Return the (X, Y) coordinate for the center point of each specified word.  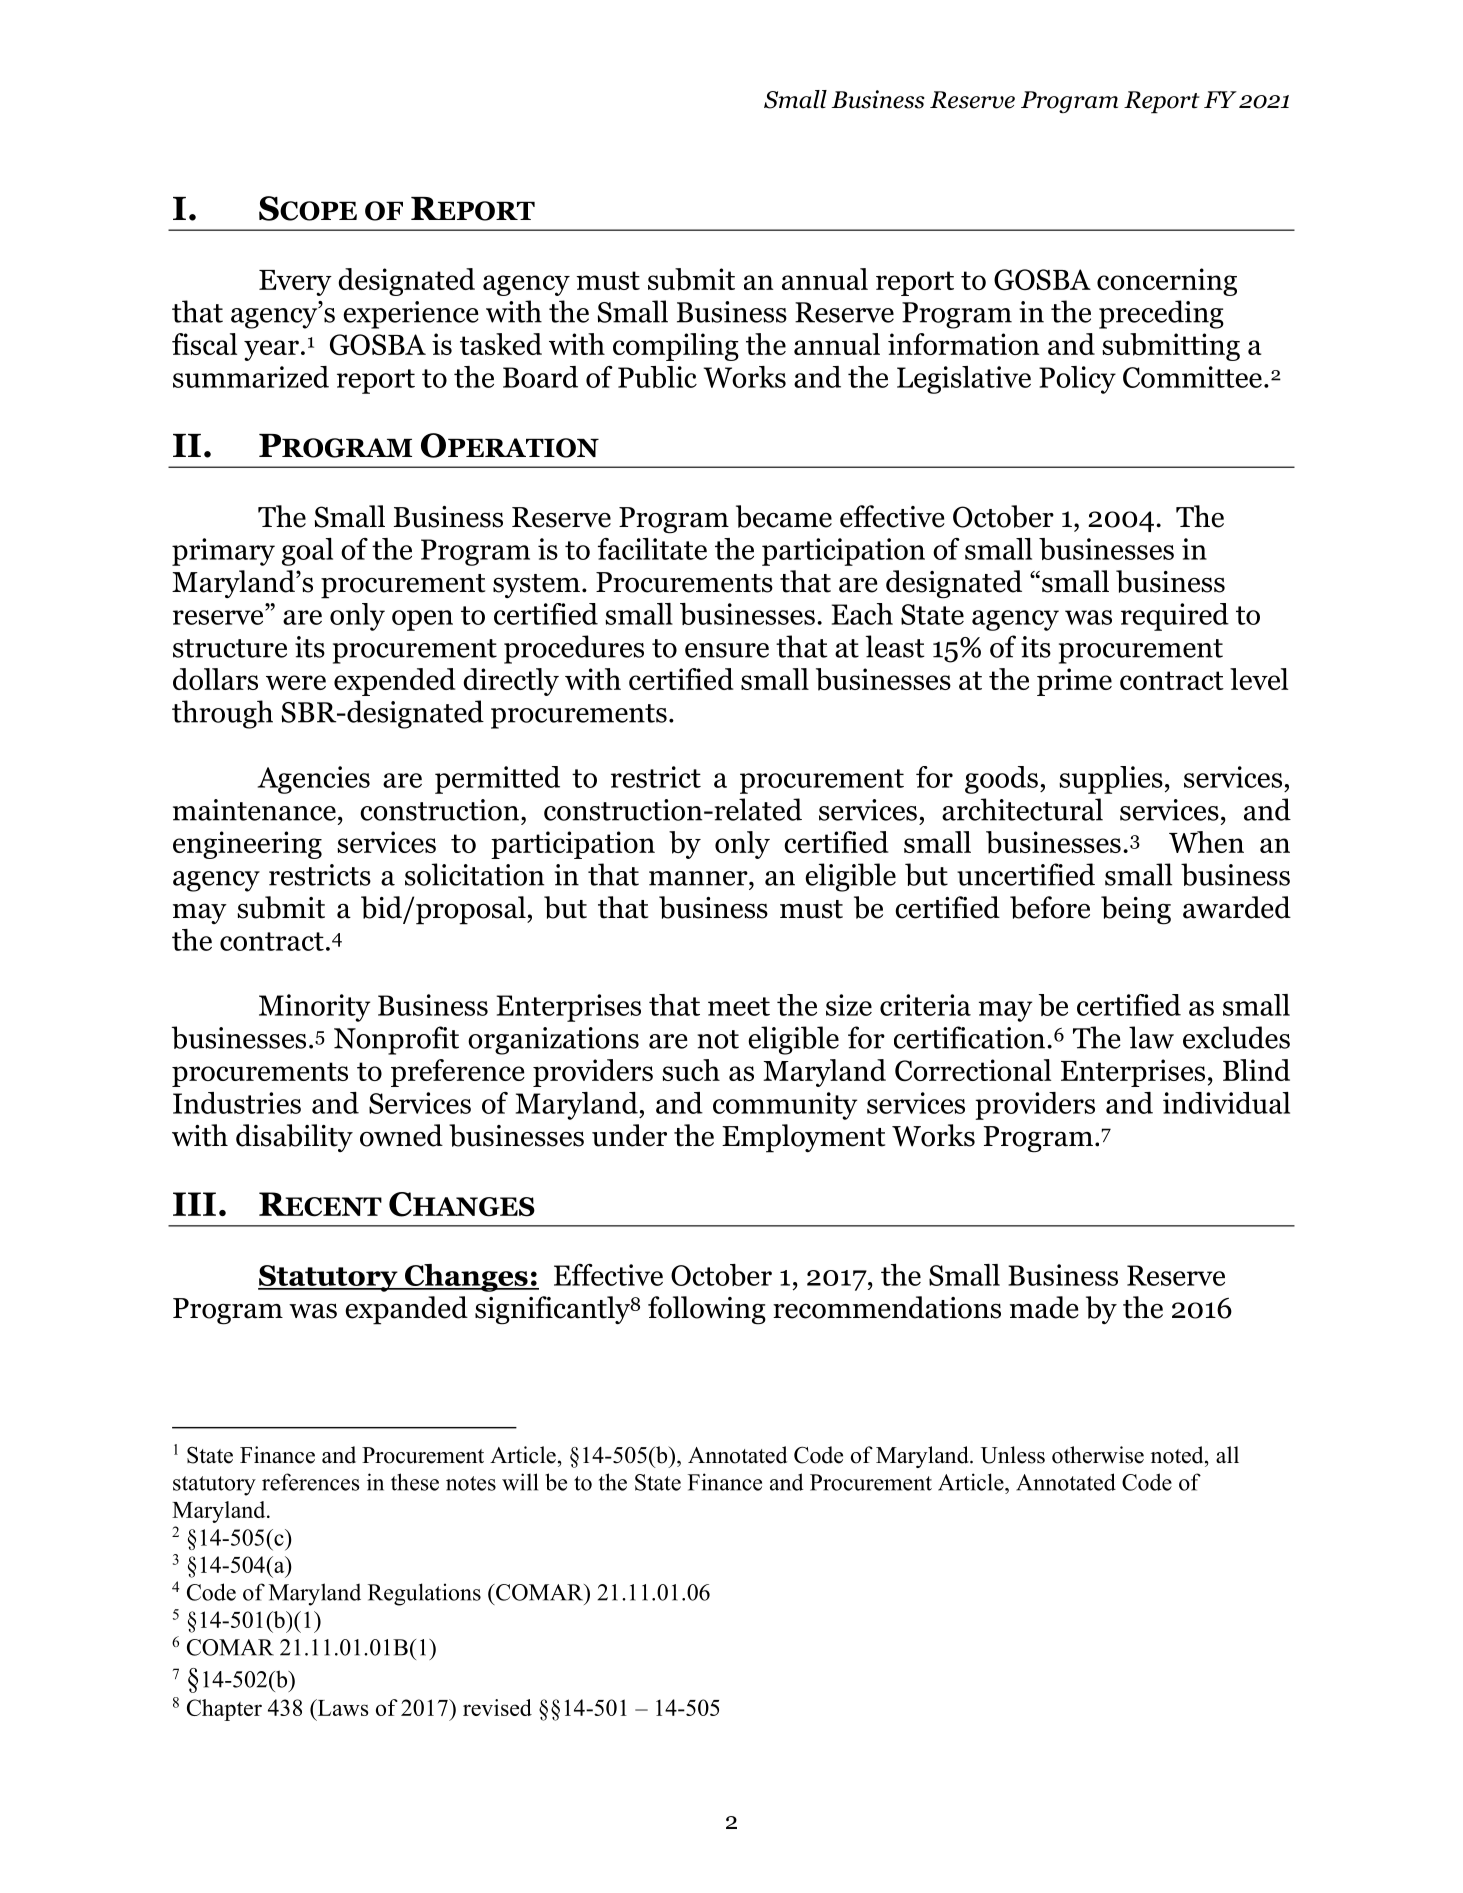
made (1044, 1307)
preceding (1161, 314)
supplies (1111, 780)
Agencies (314, 780)
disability (294, 1138)
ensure (727, 650)
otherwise (1098, 1455)
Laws (341, 1707)
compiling (676, 347)
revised (497, 1707)
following (707, 1310)
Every (295, 283)
